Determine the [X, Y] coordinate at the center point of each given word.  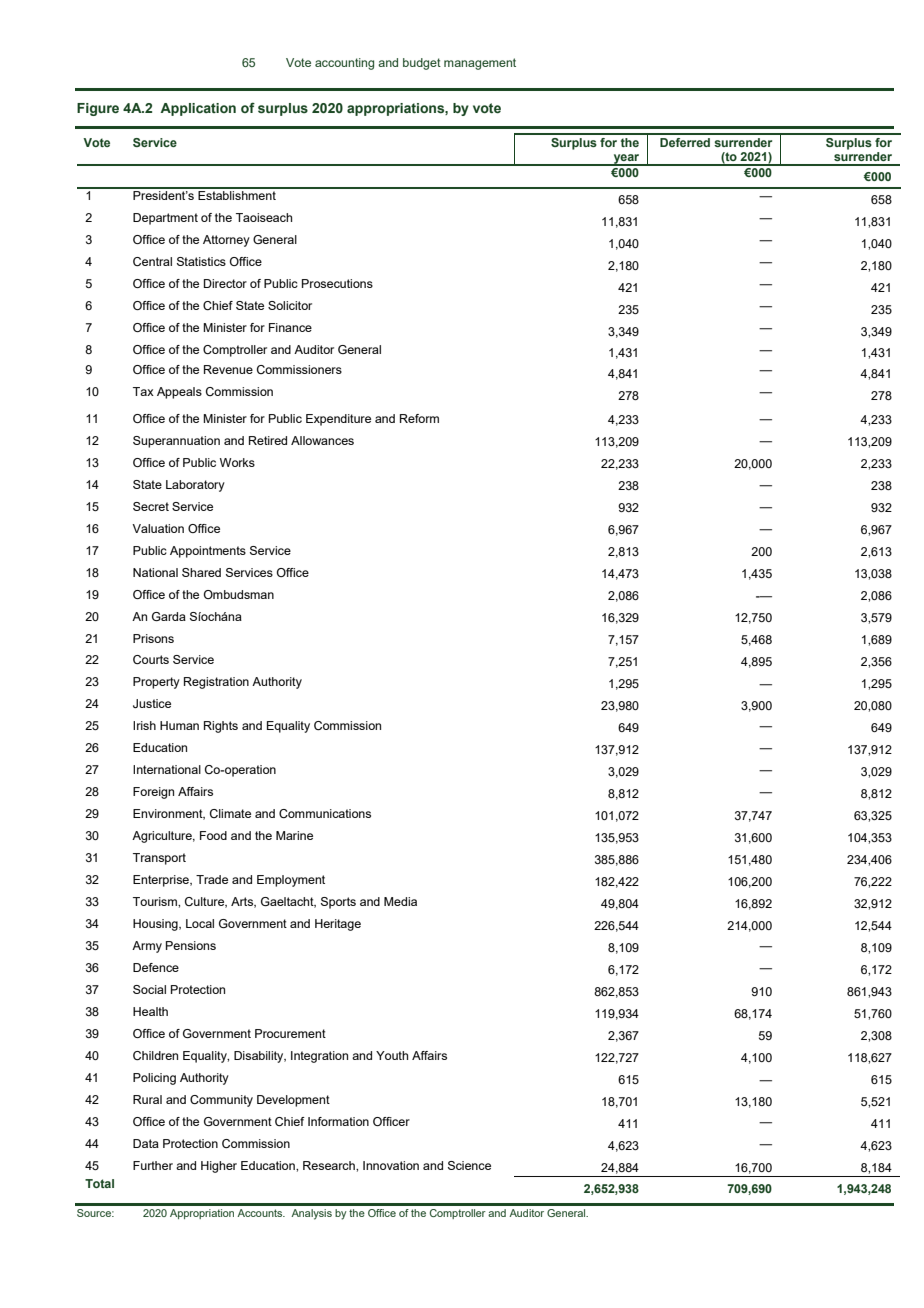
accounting [344, 64]
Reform [419, 418]
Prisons [153, 638]
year [626, 160]
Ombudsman [239, 594]
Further [153, 1165]
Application [198, 109]
